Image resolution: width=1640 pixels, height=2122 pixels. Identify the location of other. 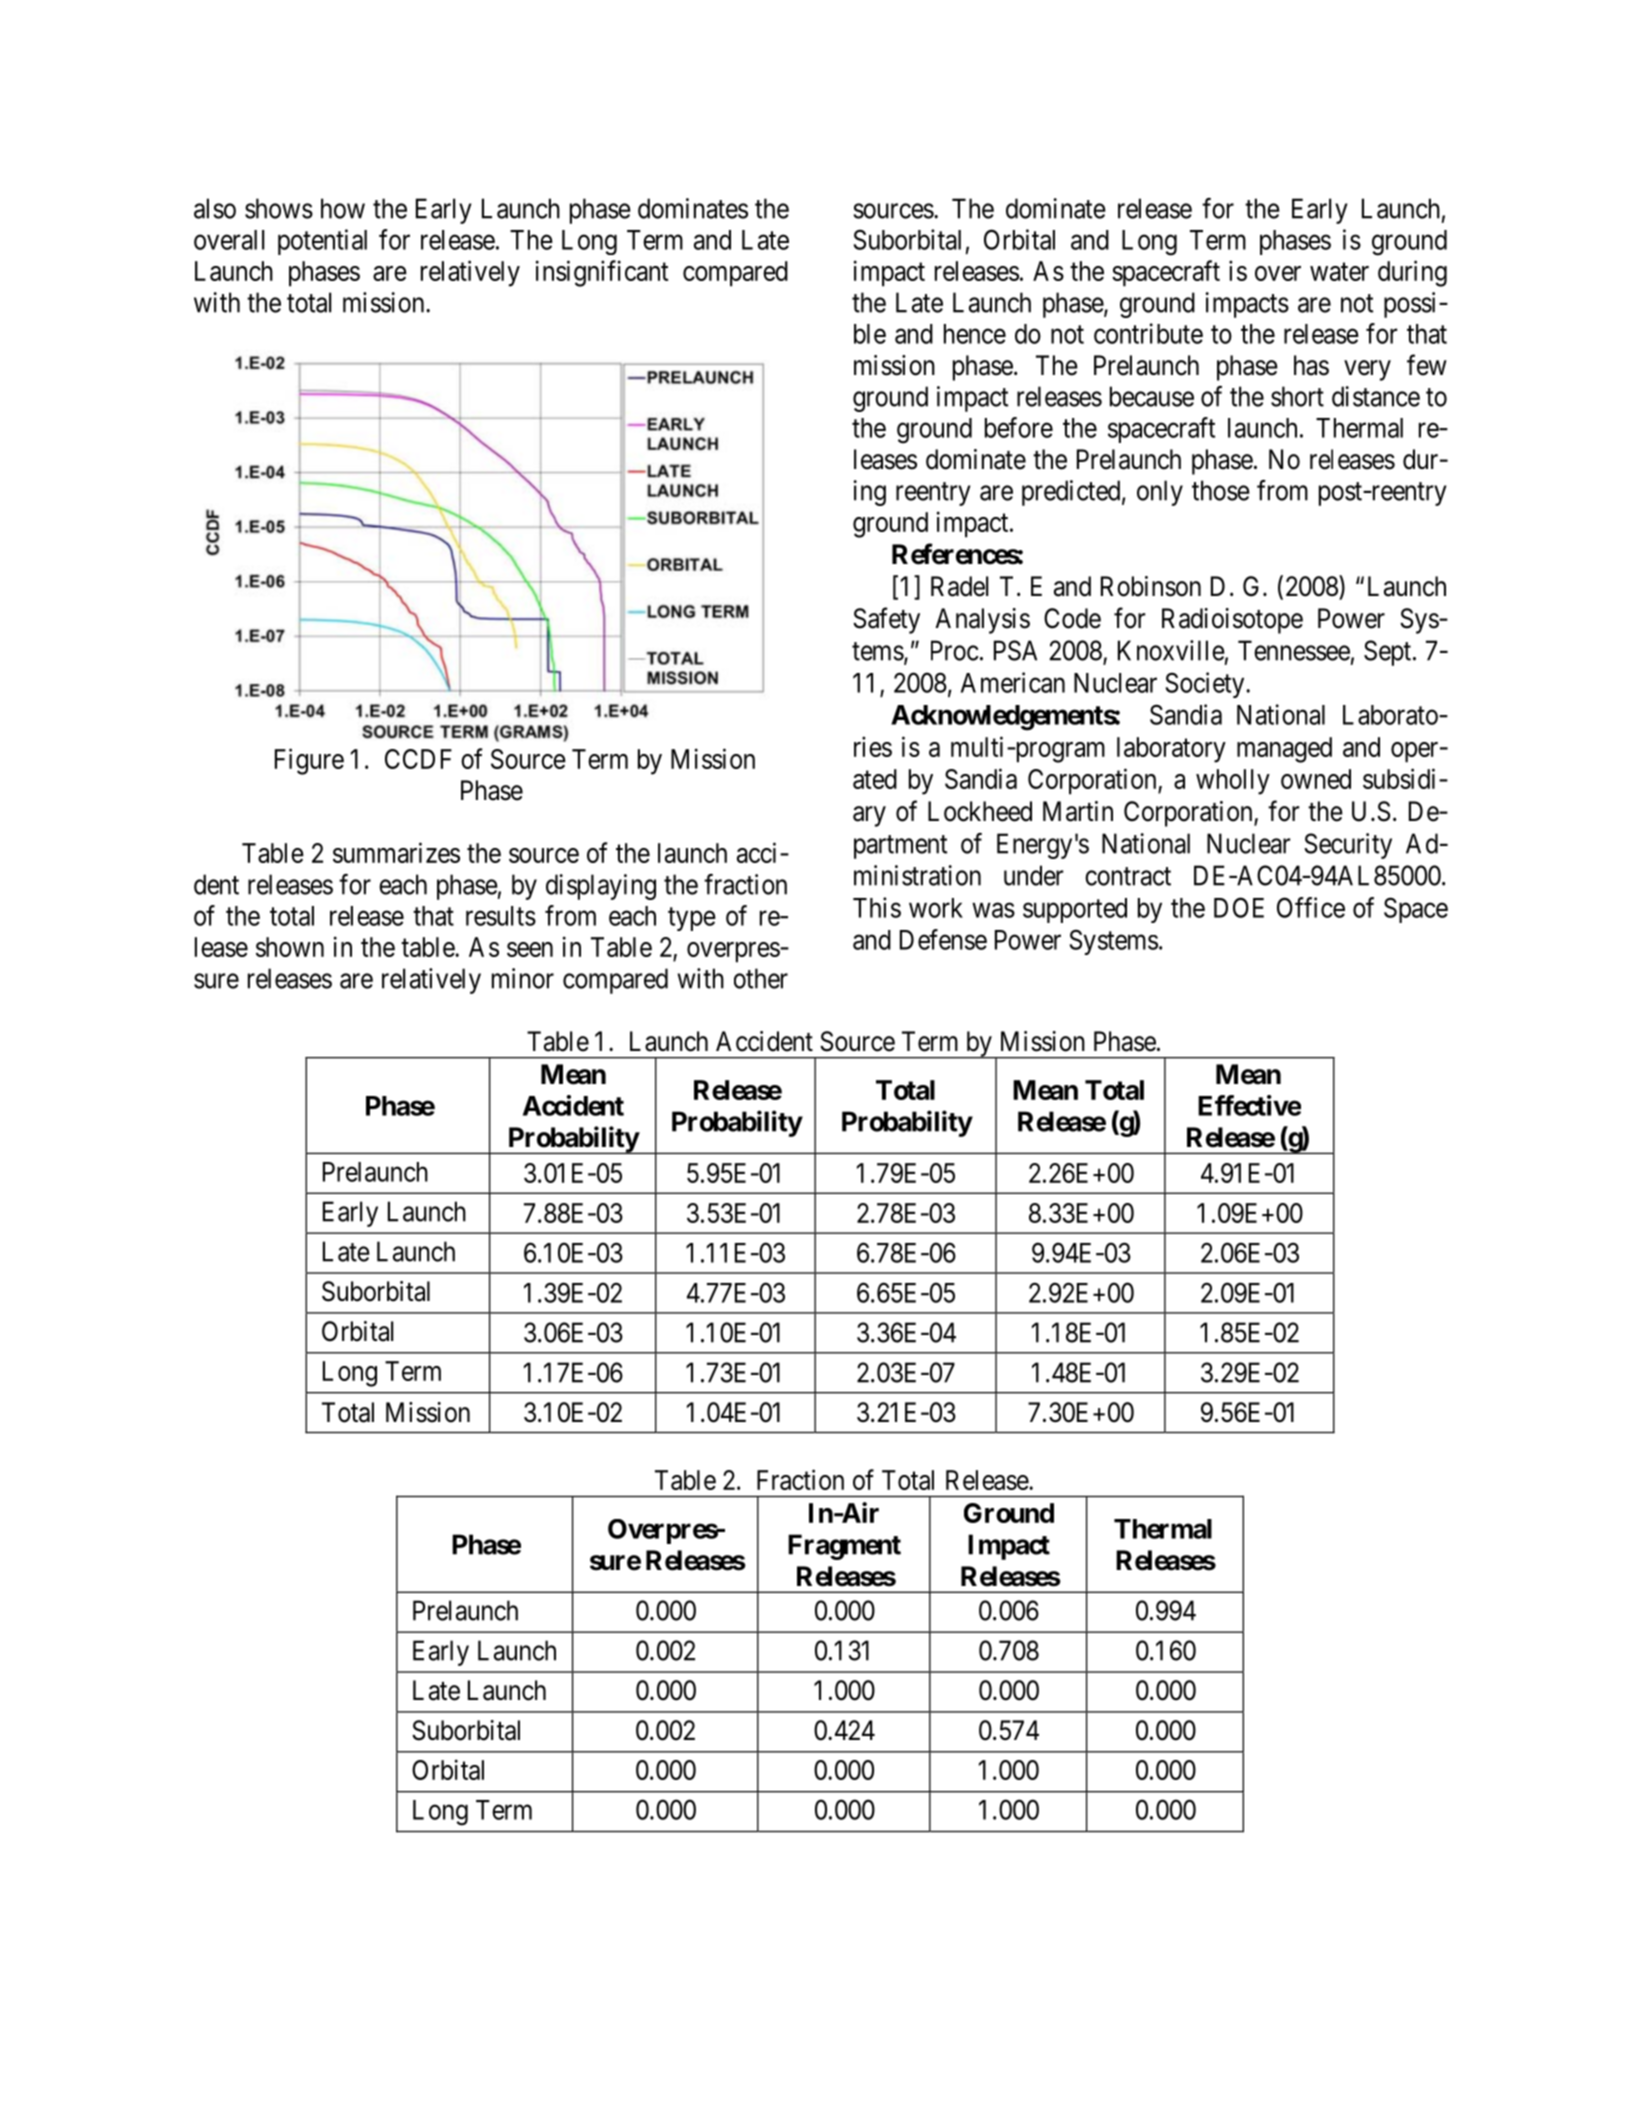
(761, 978).
